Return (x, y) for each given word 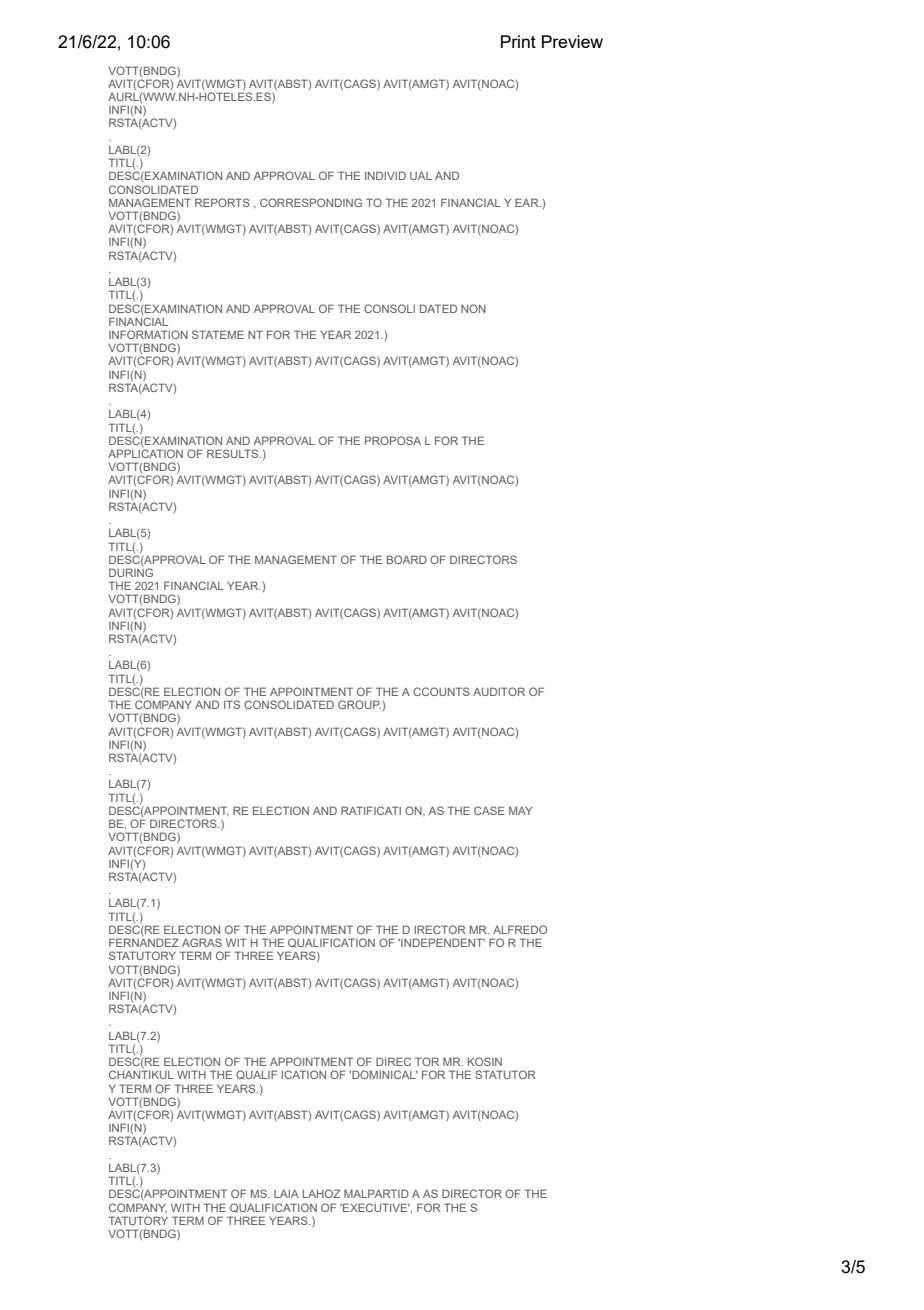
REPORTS (222, 202)
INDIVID (385, 175)
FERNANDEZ (144, 941)
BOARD (407, 559)
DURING (131, 571)
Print (518, 41)
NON (473, 308)
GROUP (359, 704)
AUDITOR (499, 691)
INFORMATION (148, 334)
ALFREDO (520, 929)
